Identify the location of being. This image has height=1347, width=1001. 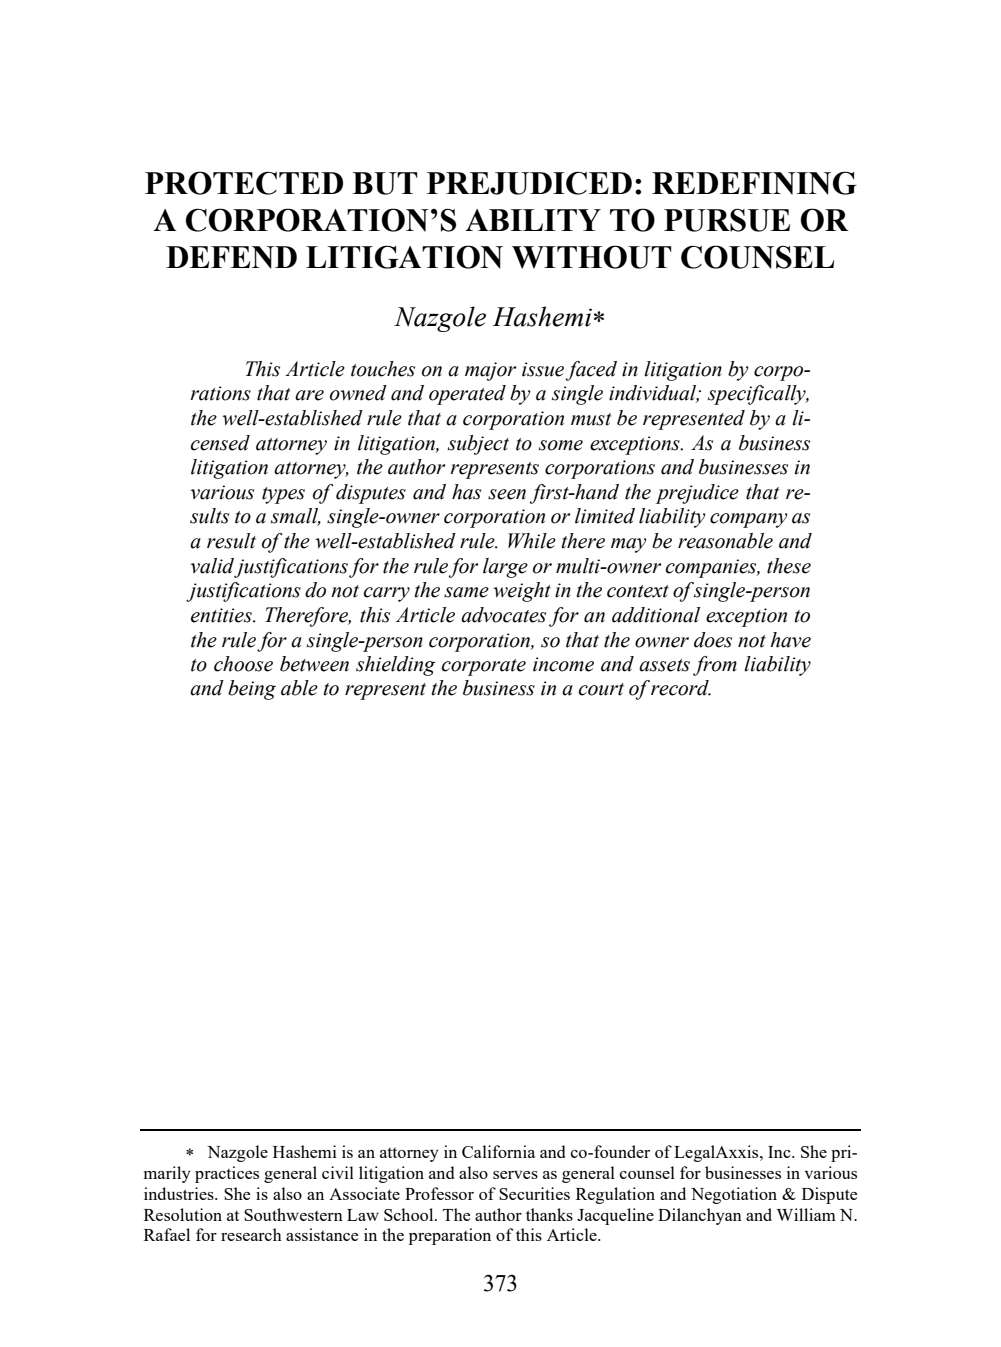
(252, 690).
